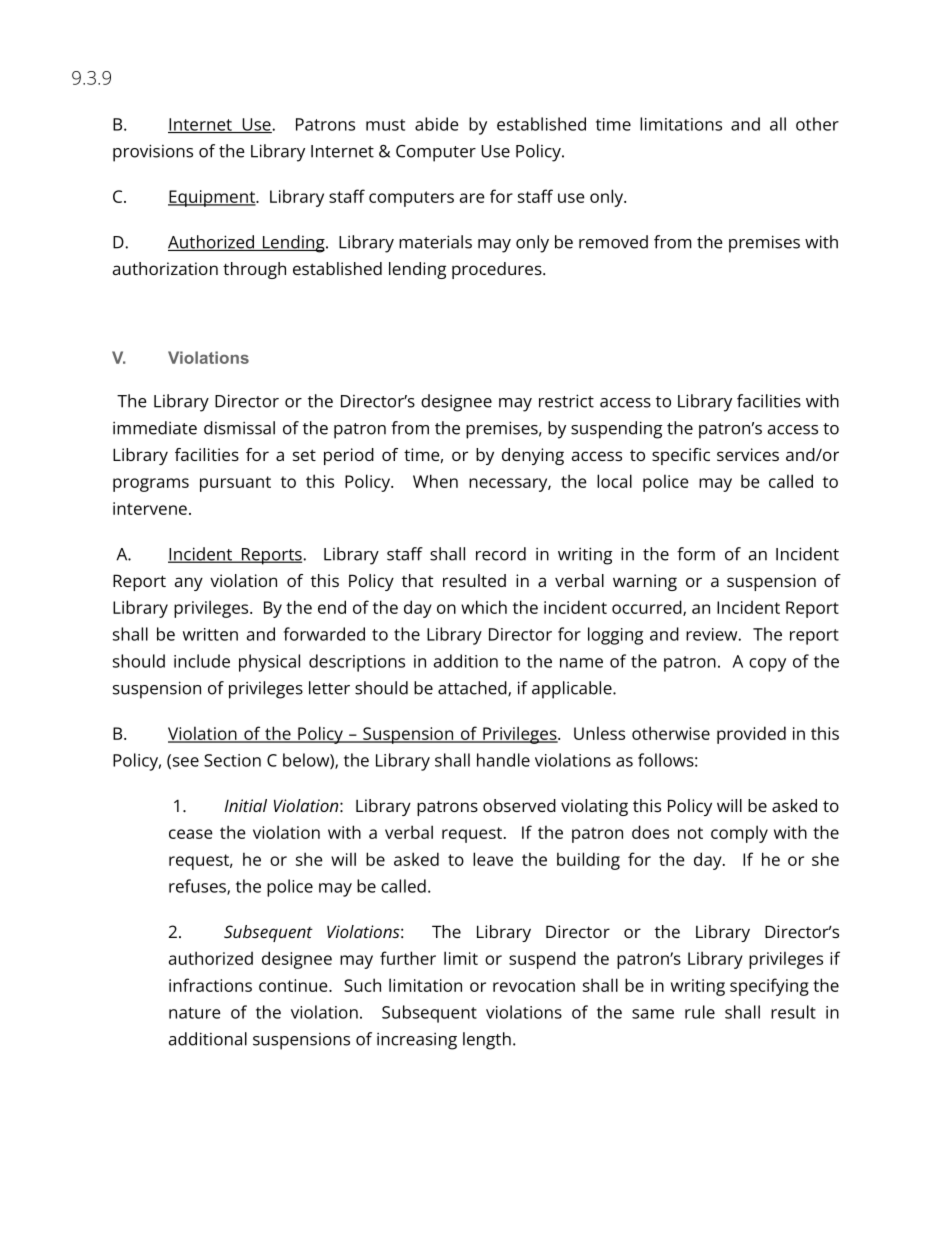  I want to click on form, so click(696, 554).
